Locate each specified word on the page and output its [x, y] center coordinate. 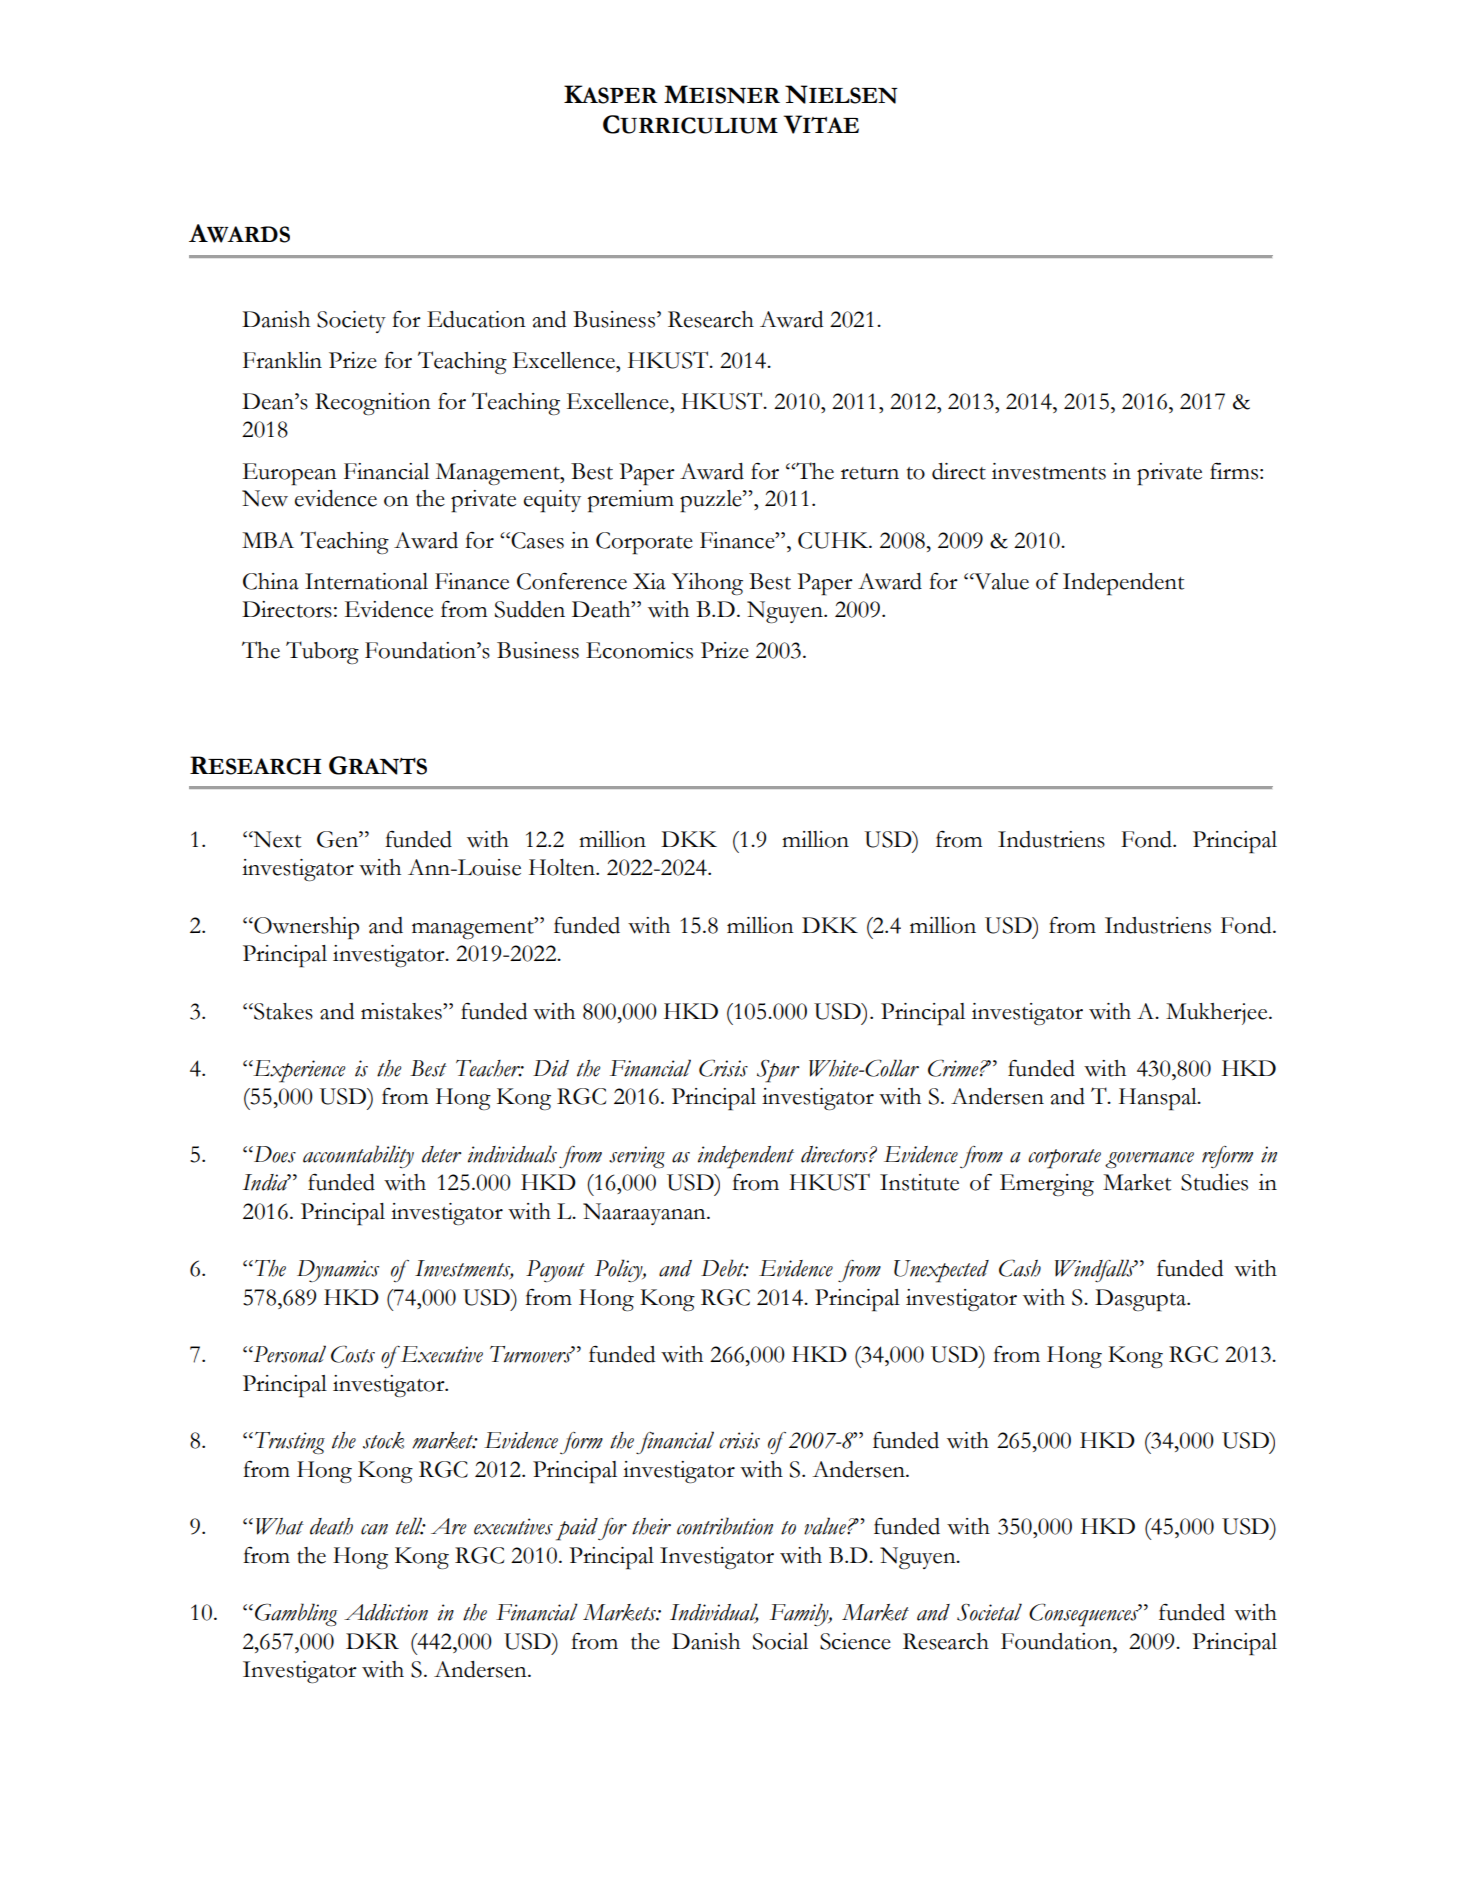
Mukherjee [1218, 1014]
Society [351, 322]
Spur [778, 1071]
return [870, 473]
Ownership [305, 928]
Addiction [386, 1612]
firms [1234, 471]
